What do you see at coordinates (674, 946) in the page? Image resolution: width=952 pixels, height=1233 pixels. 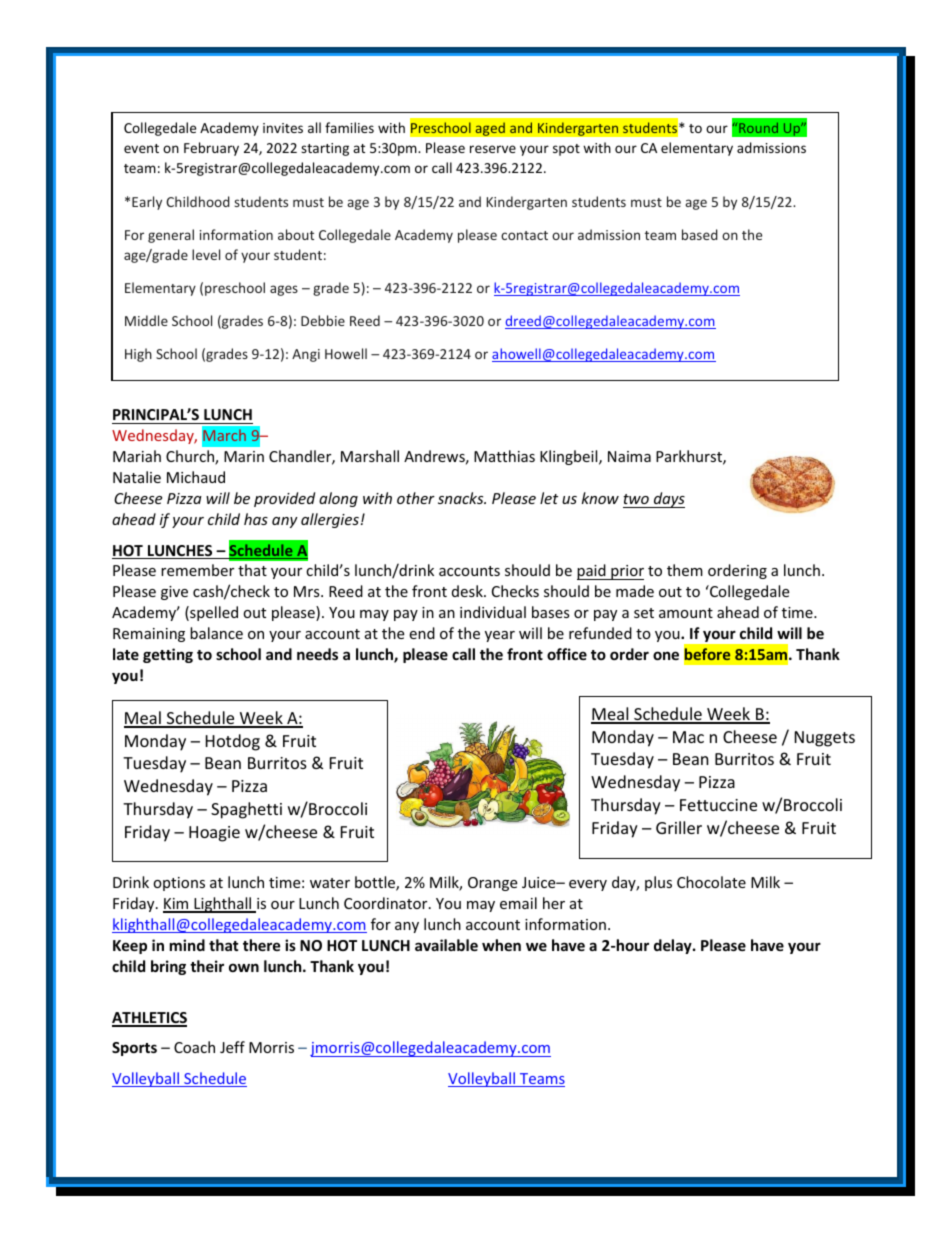 I see `delay` at bounding box center [674, 946].
